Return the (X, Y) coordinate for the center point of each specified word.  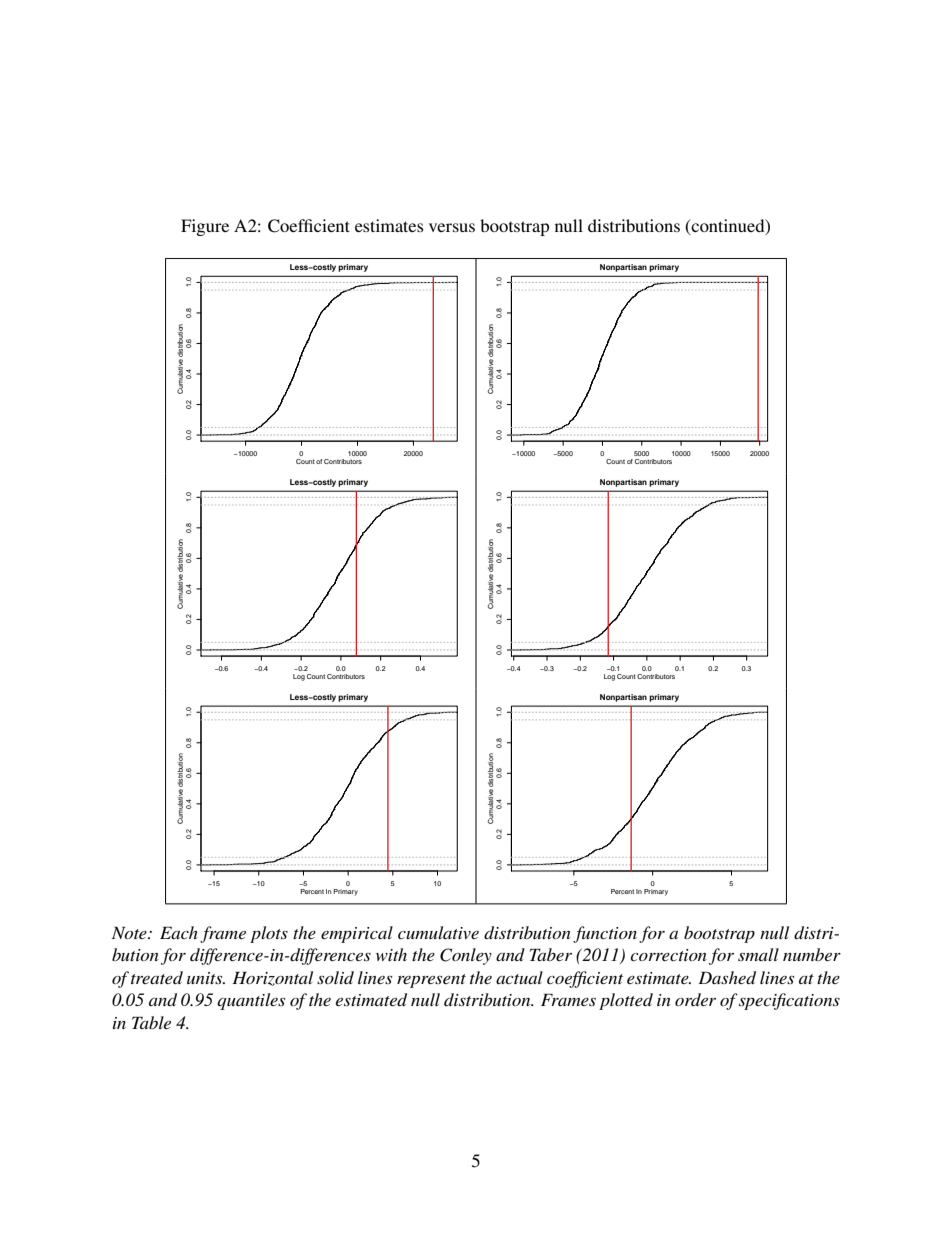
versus (452, 227)
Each (179, 932)
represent (431, 981)
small (758, 954)
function (605, 934)
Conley (466, 956)
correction (668, 955)
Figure (205, 227)
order (695, 999)
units (206, 978)
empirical (357, 934)
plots (269, 934)
